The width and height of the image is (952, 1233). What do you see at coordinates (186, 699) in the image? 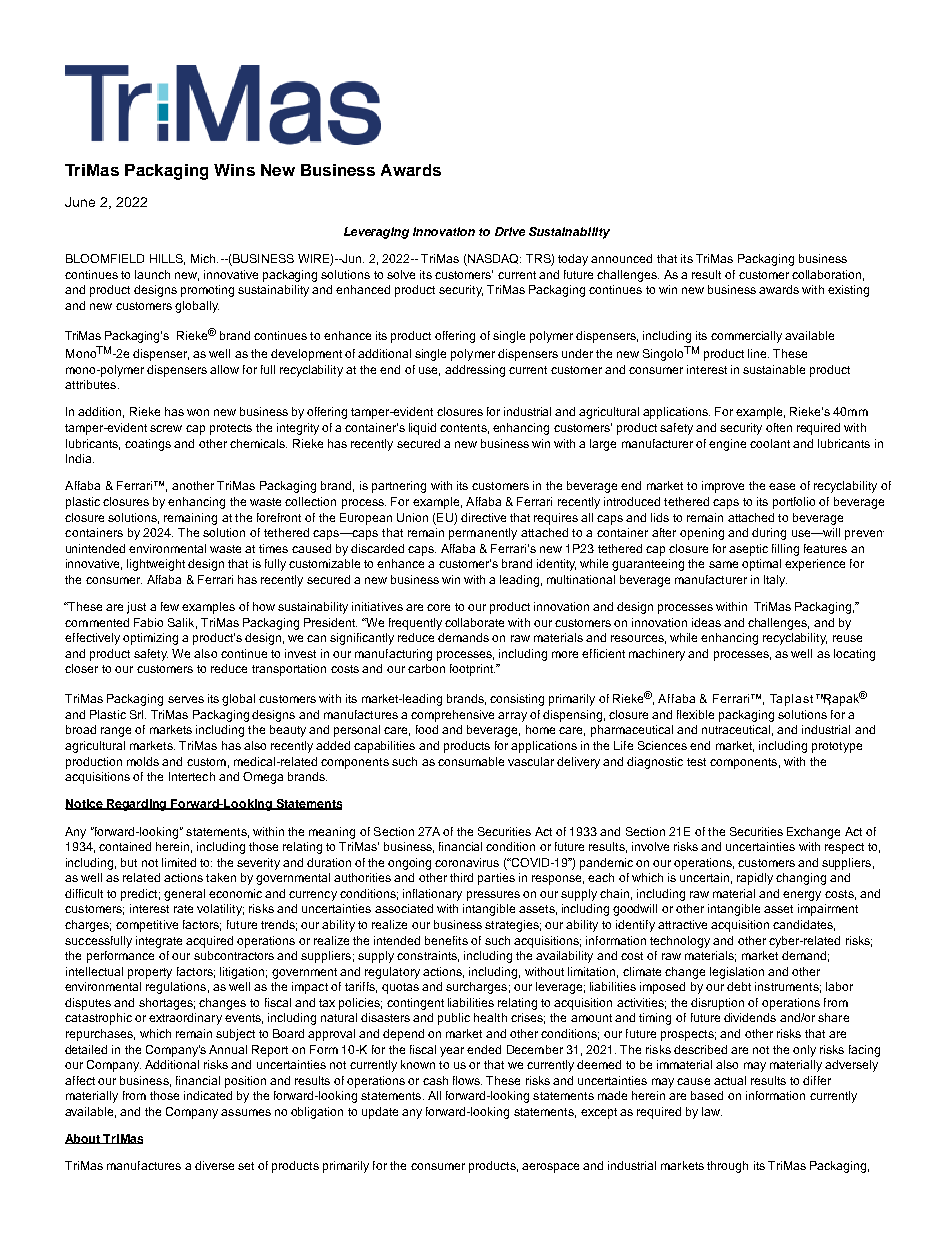
I see `serves` at bounding box center [186, 699].
